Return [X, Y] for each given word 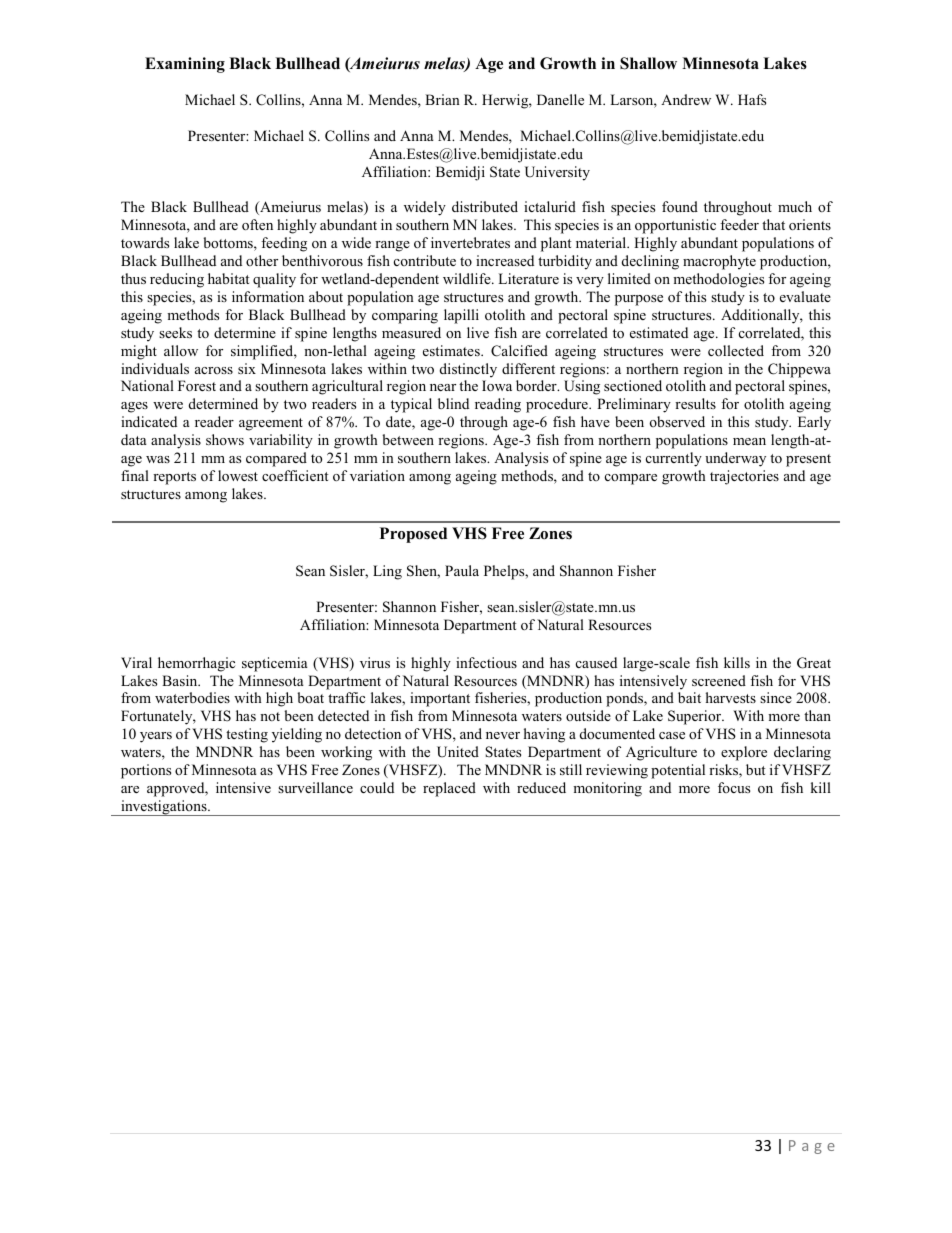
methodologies [718, 280]
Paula [462, 570]
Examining [185, 65]
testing [247, 735]
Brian [442, 99]
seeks [175, 332]
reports [174, 478]
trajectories [744, 477]
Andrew [686, 99]
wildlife [468, 278]
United [458, 752]
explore [744, 753]
